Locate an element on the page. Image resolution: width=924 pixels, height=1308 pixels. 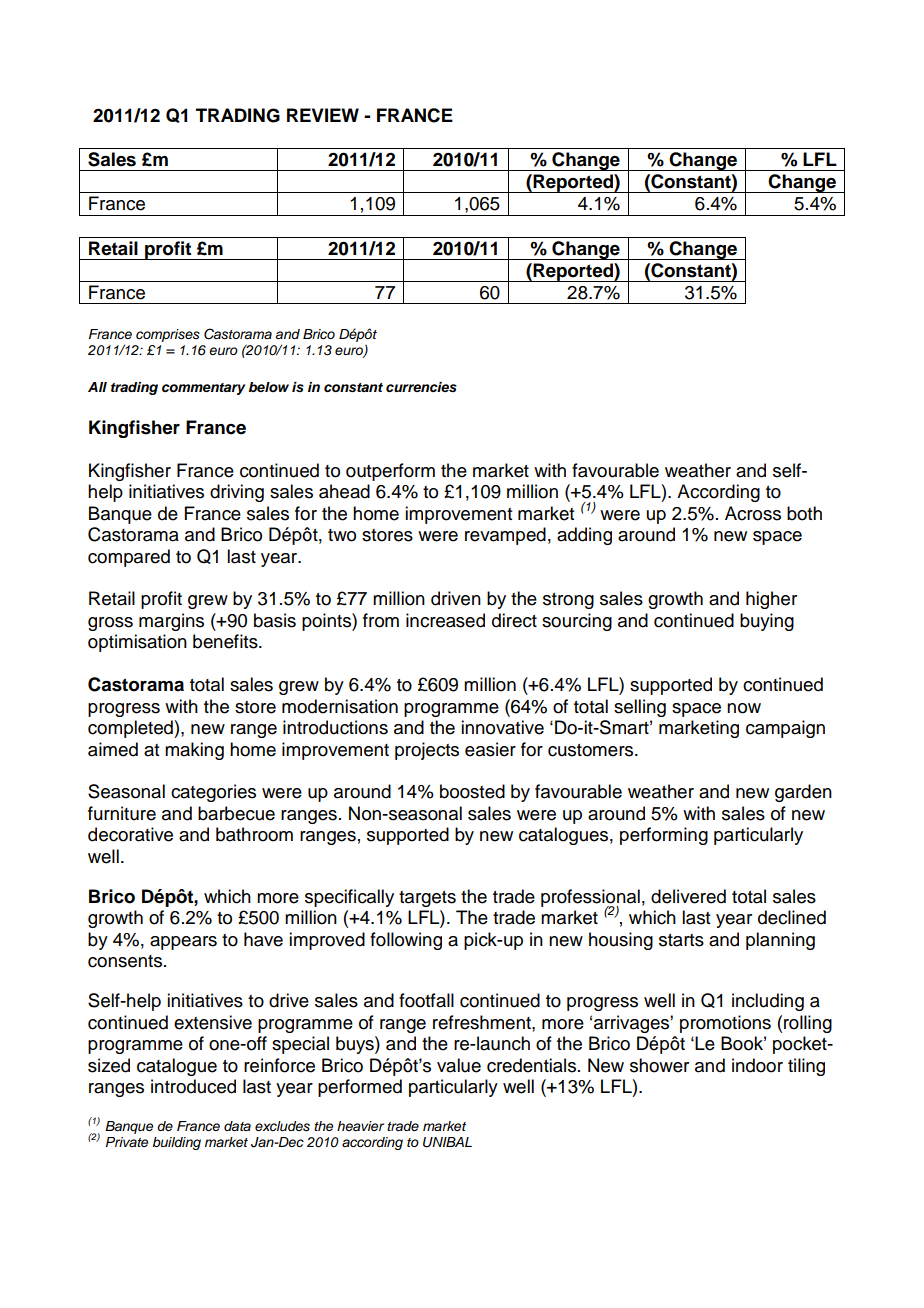
increased is located at coordinates (445, 620).
